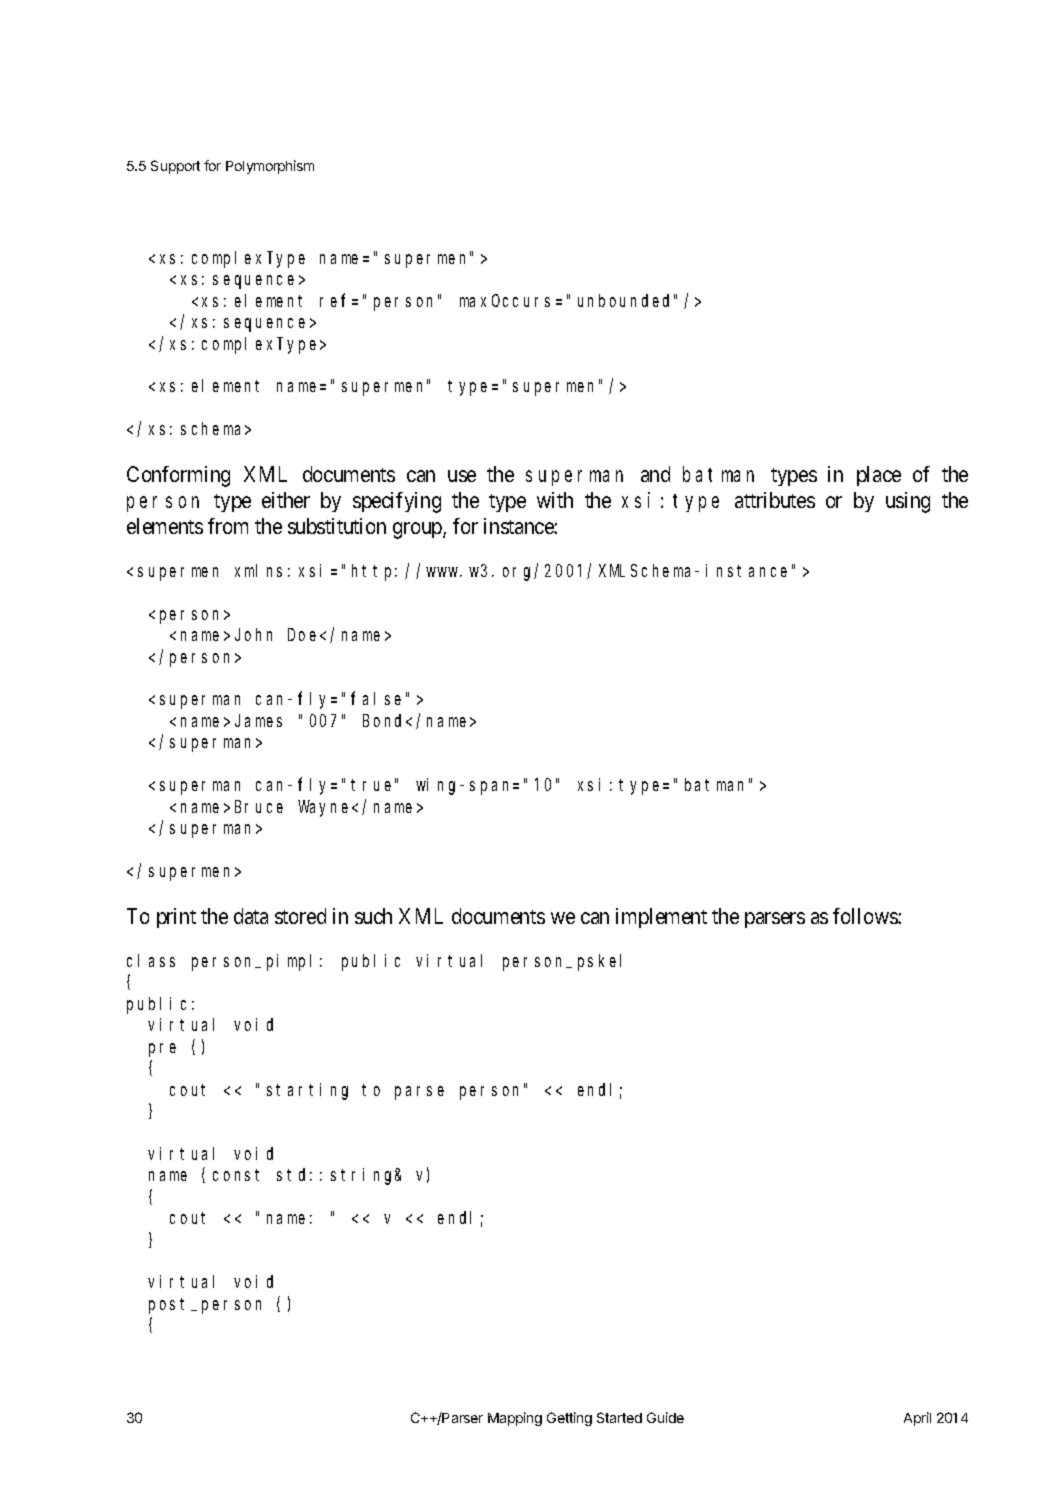  What do you see at coordinates (251, 916) in the page?
I see `data` at bounding box center [251, 916].
